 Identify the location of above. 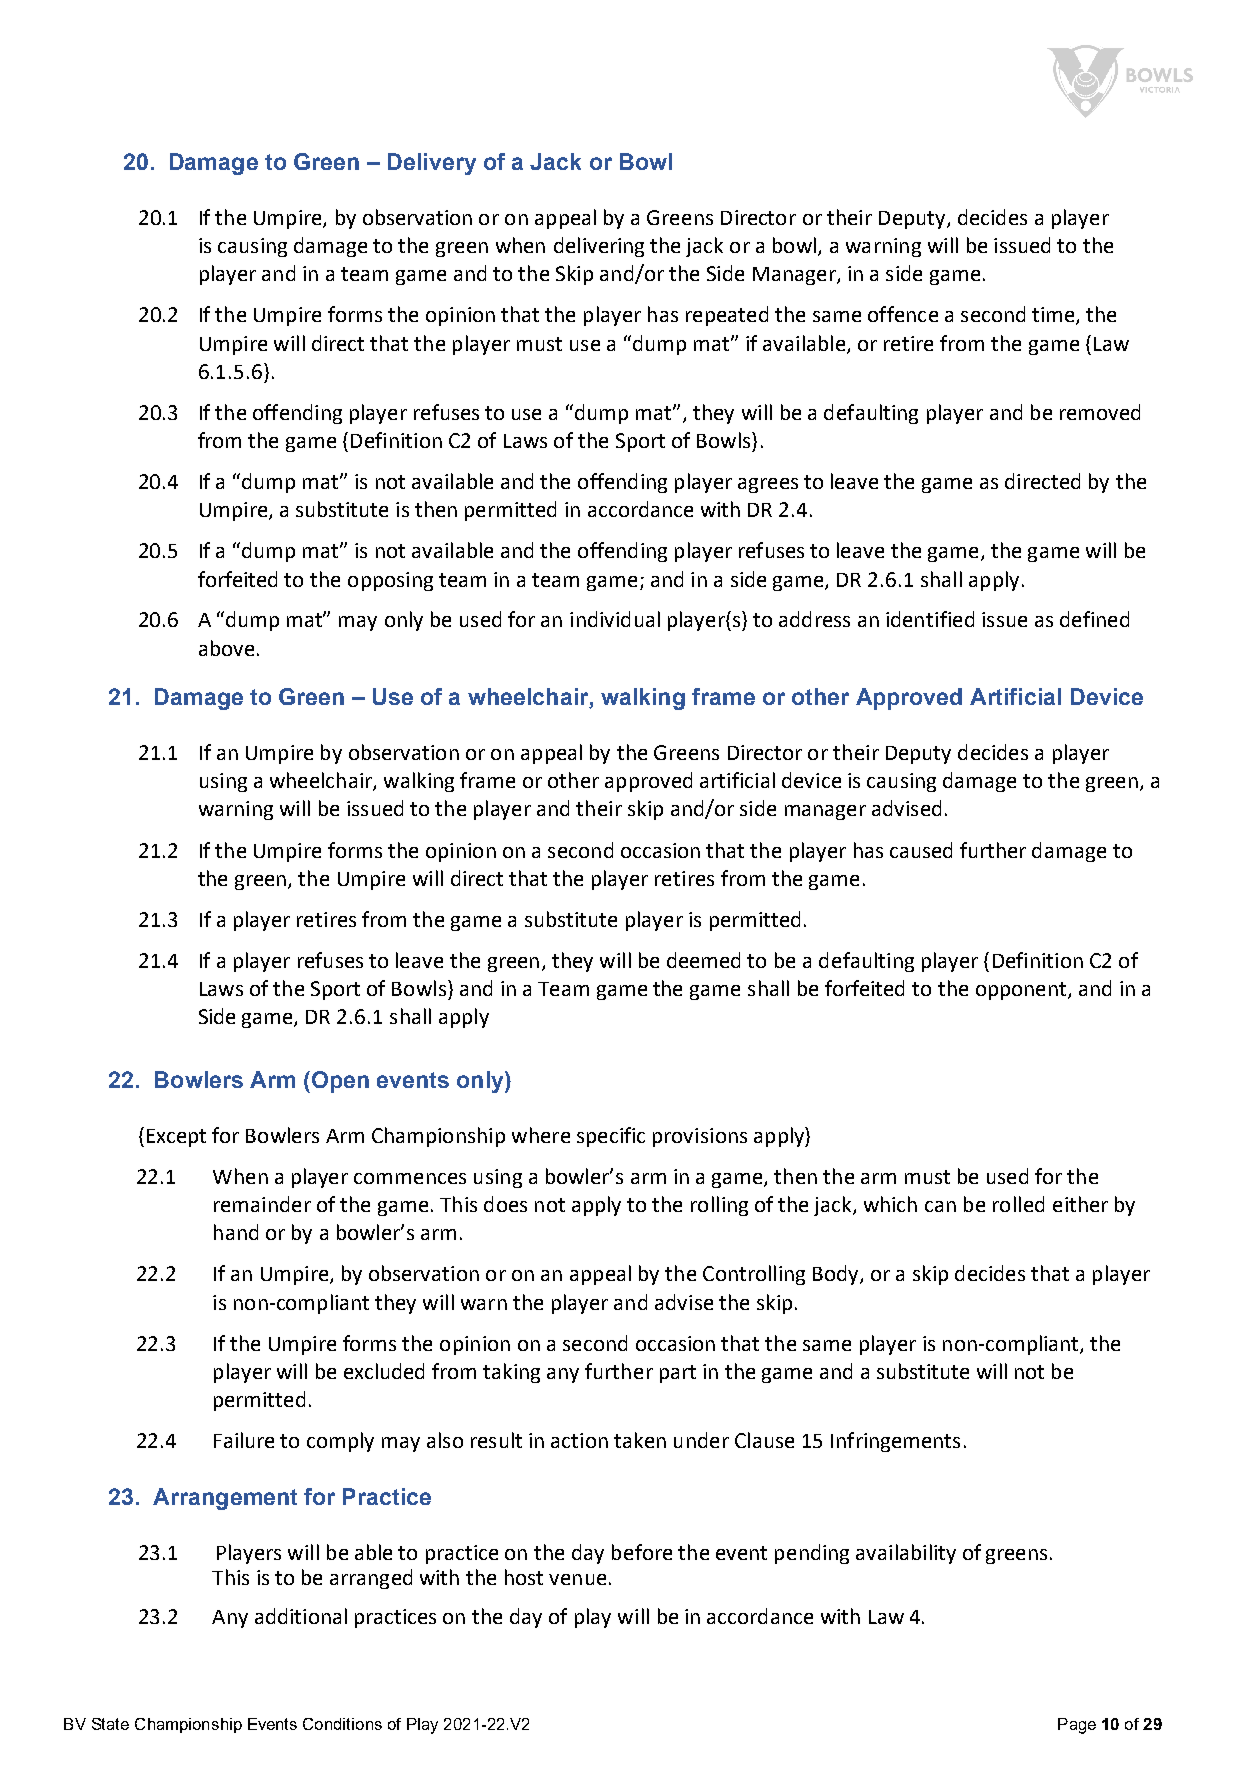
(226, 648).
